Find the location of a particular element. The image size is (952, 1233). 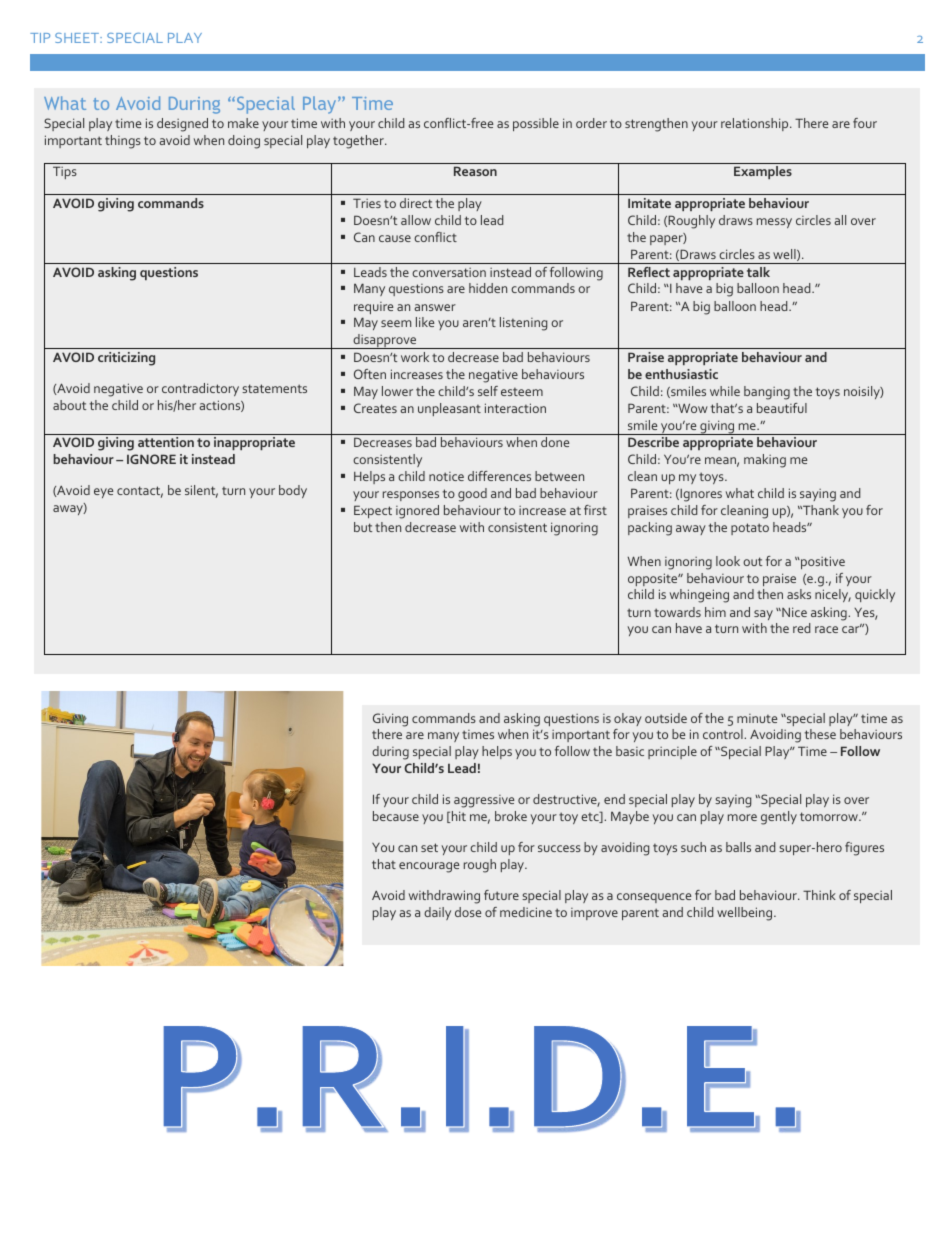

okay is located at coordinates (628, 719).
